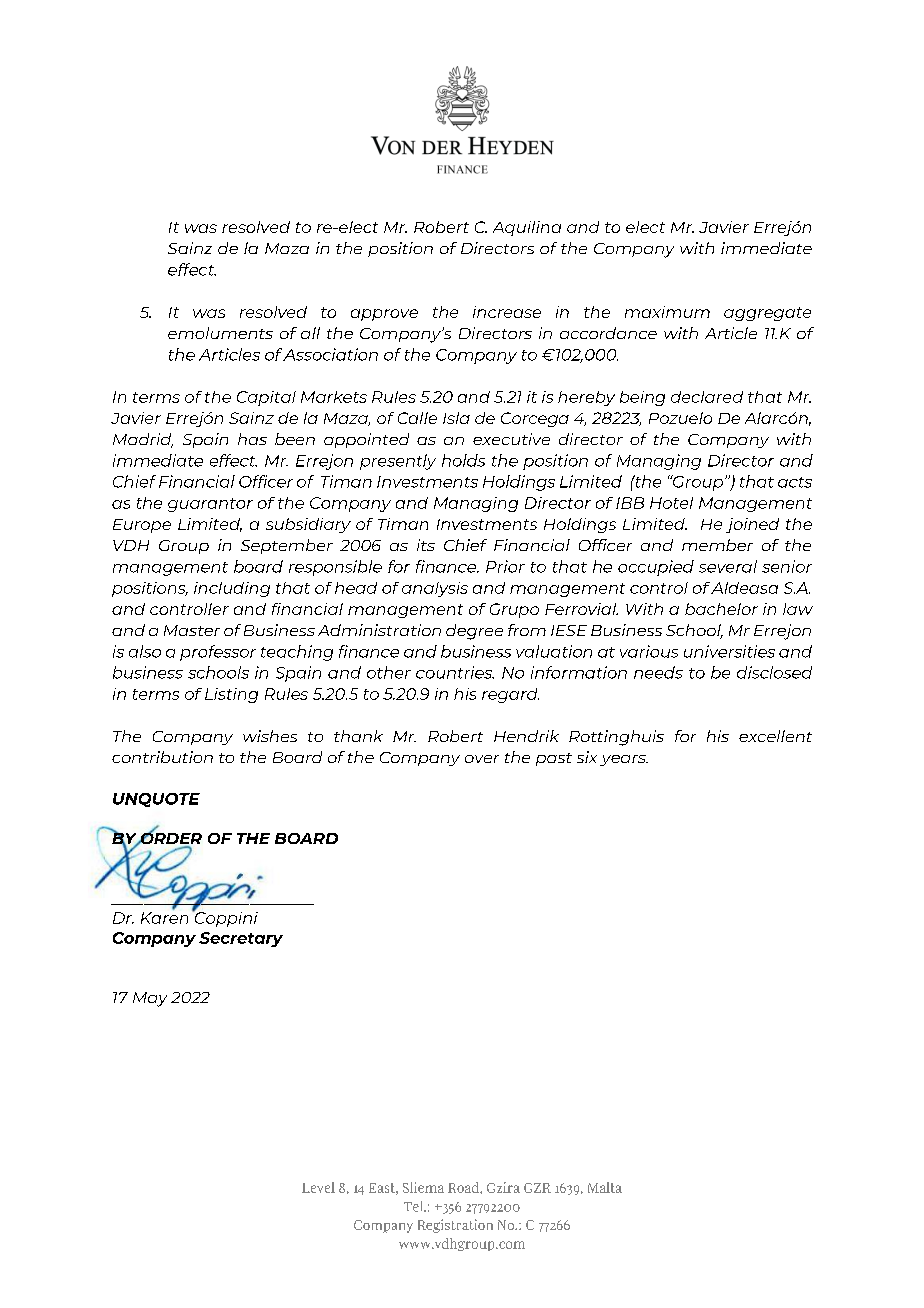 The width and height of the image is (924, 1308). What do you see at coordinates (474, 632) in the image?
I see `degree` at bounding box center [474, 632].
